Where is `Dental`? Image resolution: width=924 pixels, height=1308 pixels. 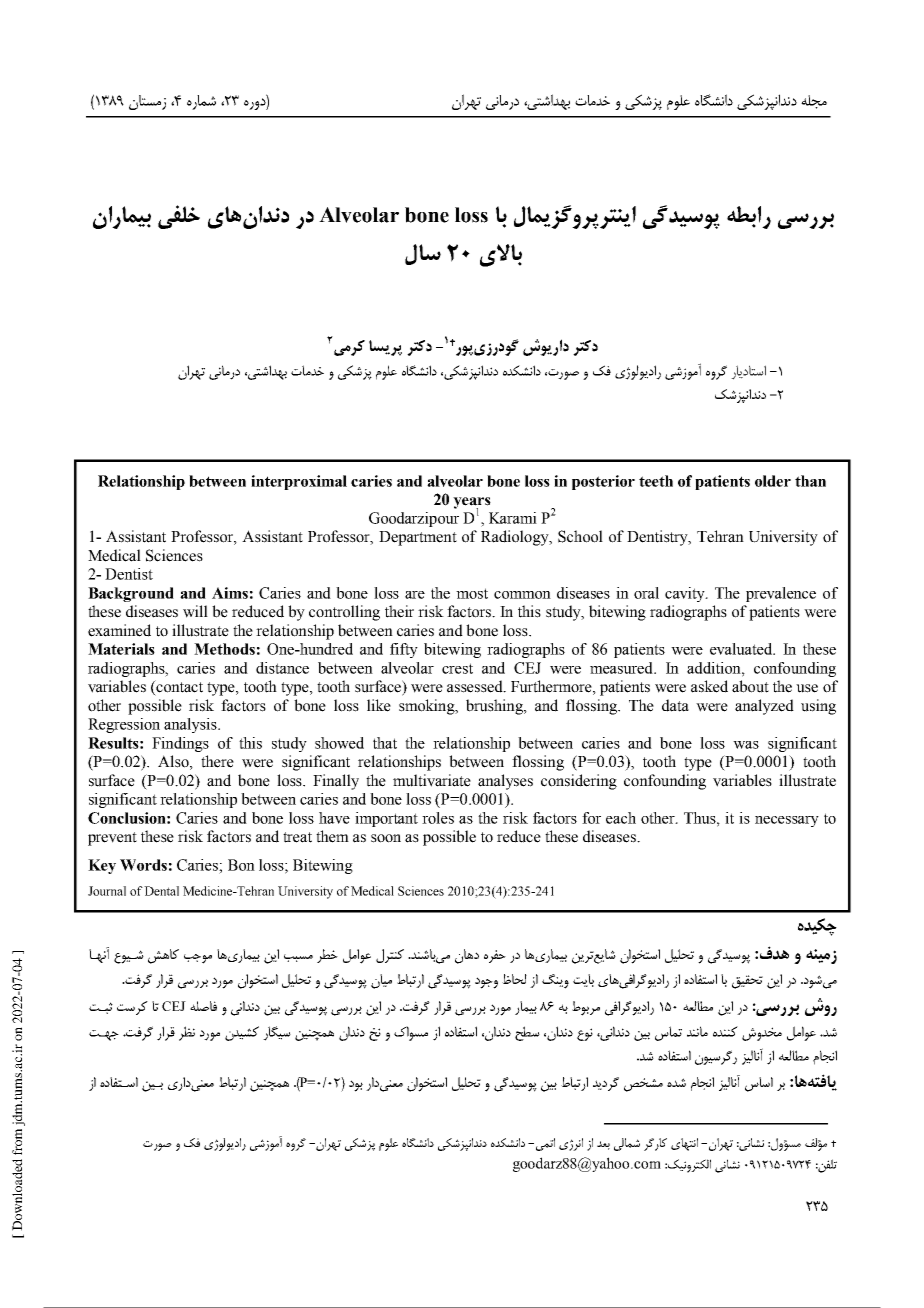 Dental is located at coordinates (161, 891).
